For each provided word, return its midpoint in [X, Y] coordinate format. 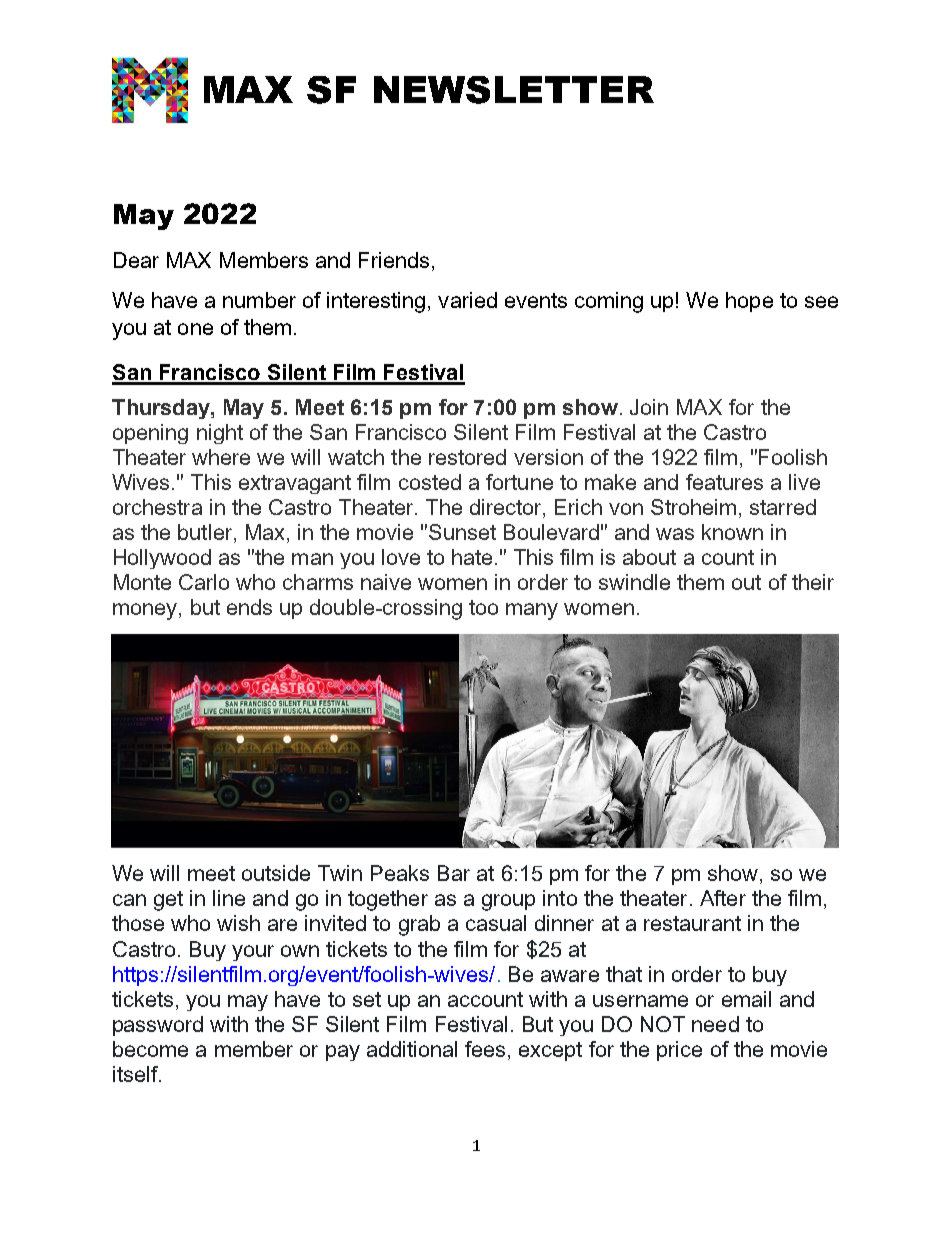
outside [276, 873]
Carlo [204, 582]
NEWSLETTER [514, 90]
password [158, 1026]
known [732, 532]
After [723, 898]
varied [467, 300]
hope [749, 302]
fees [485, 1049]
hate [472, 557]
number [259, 300]
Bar [454, 873]
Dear [136, 260]
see [821, 302]
